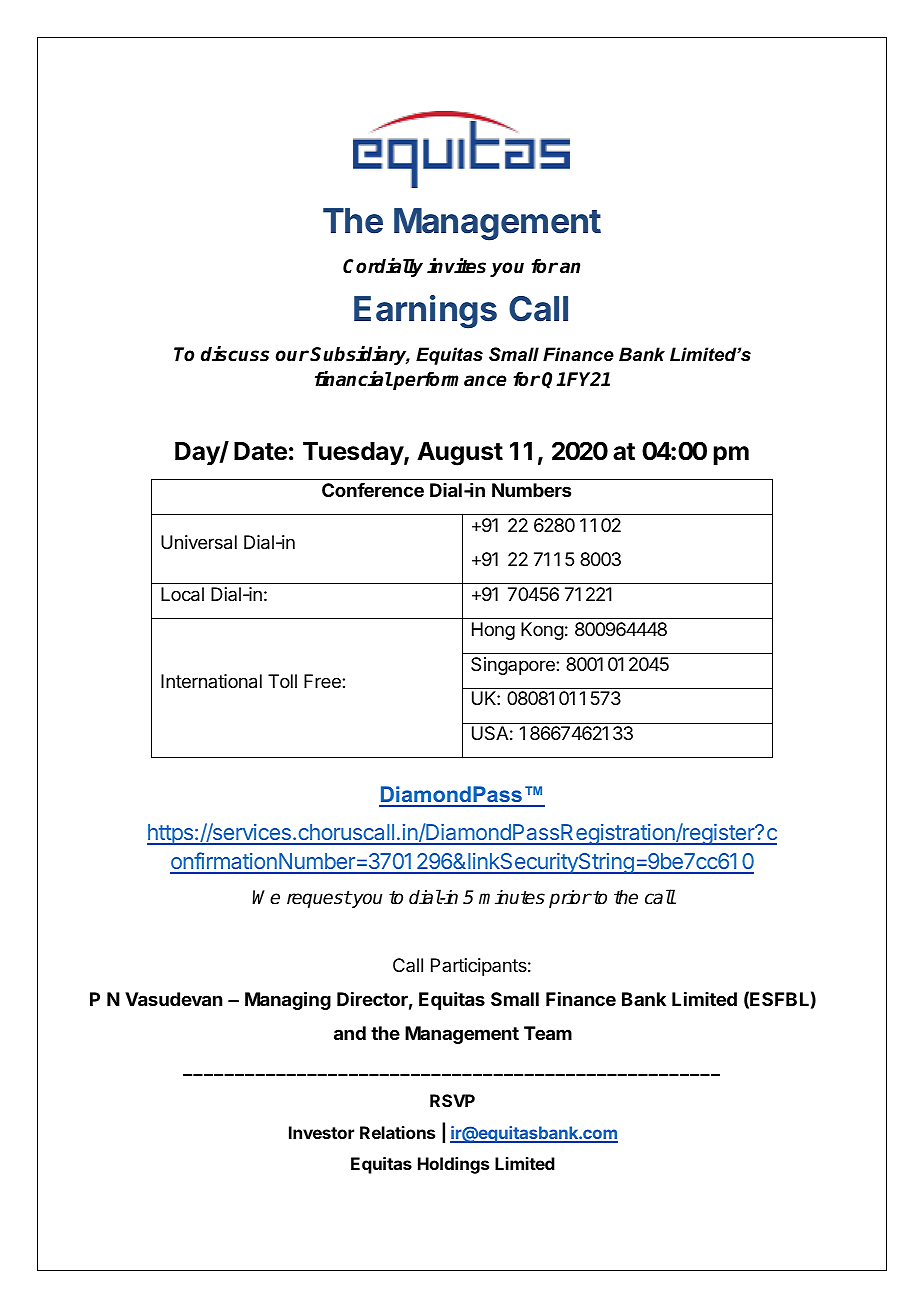 The height and width of the image is (1308, 924). I want to click on Investor, so click(321, 1132).
